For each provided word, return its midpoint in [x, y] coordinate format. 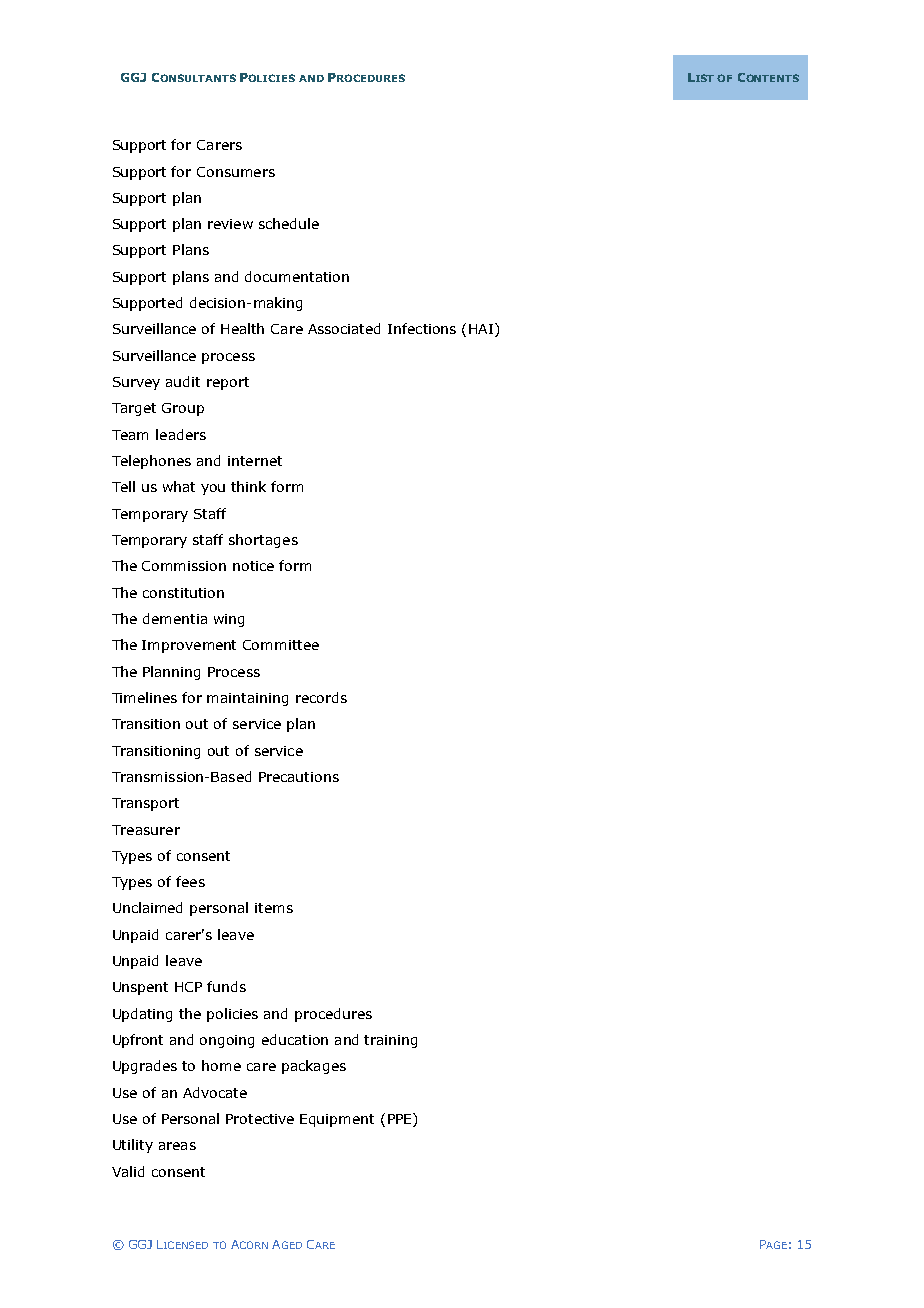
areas [177, 1146]
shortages [263, 541]
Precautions [299, 777]
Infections [422, 328]
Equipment [337, 1120]
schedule [289, 223]
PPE [401, 1118]
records [321, 697]
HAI [481, 329]
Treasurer [146, 830]
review [230, 224]
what [179, 486]
